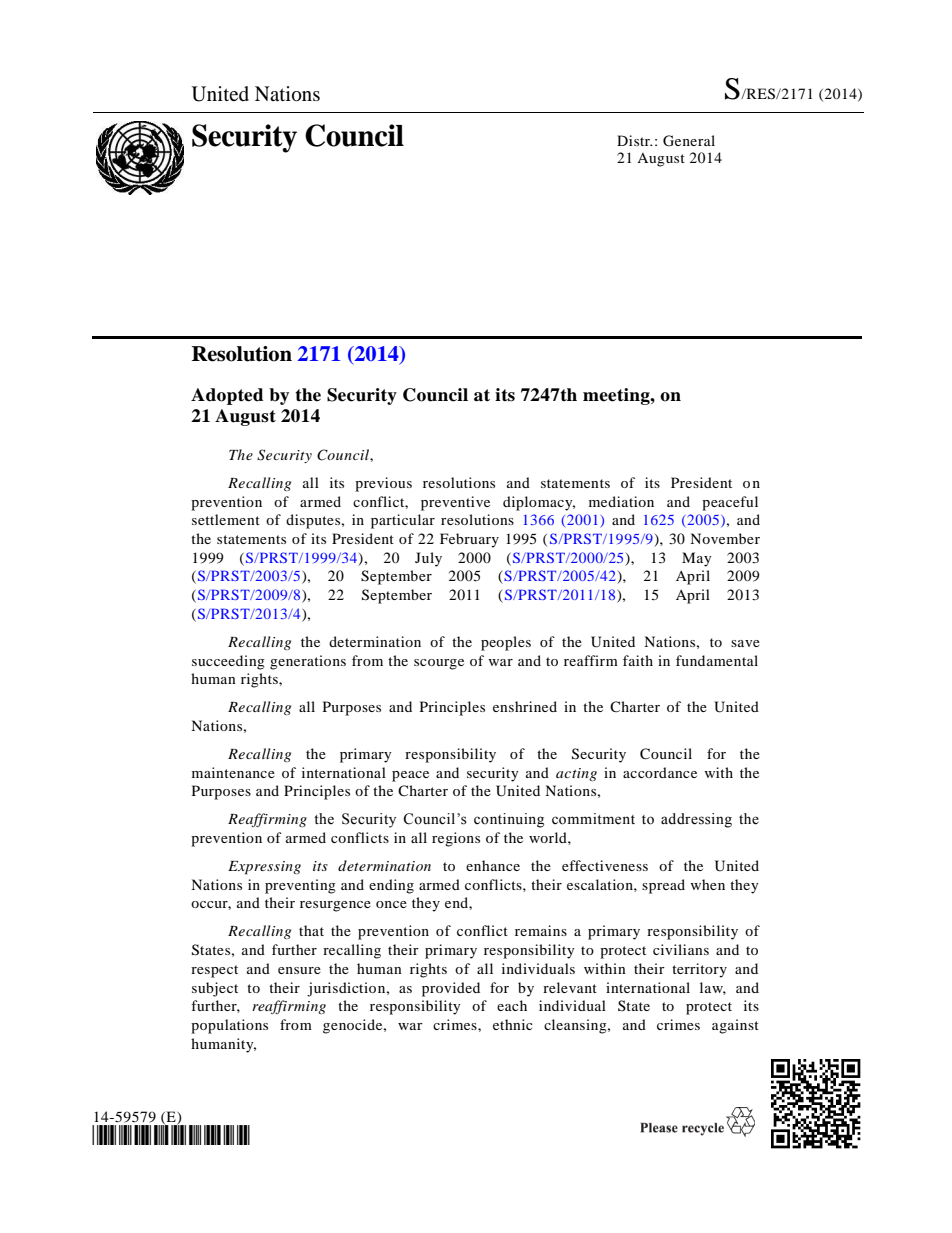 The image size is (952, 1233). I want to click on November, so click(725, 538).
